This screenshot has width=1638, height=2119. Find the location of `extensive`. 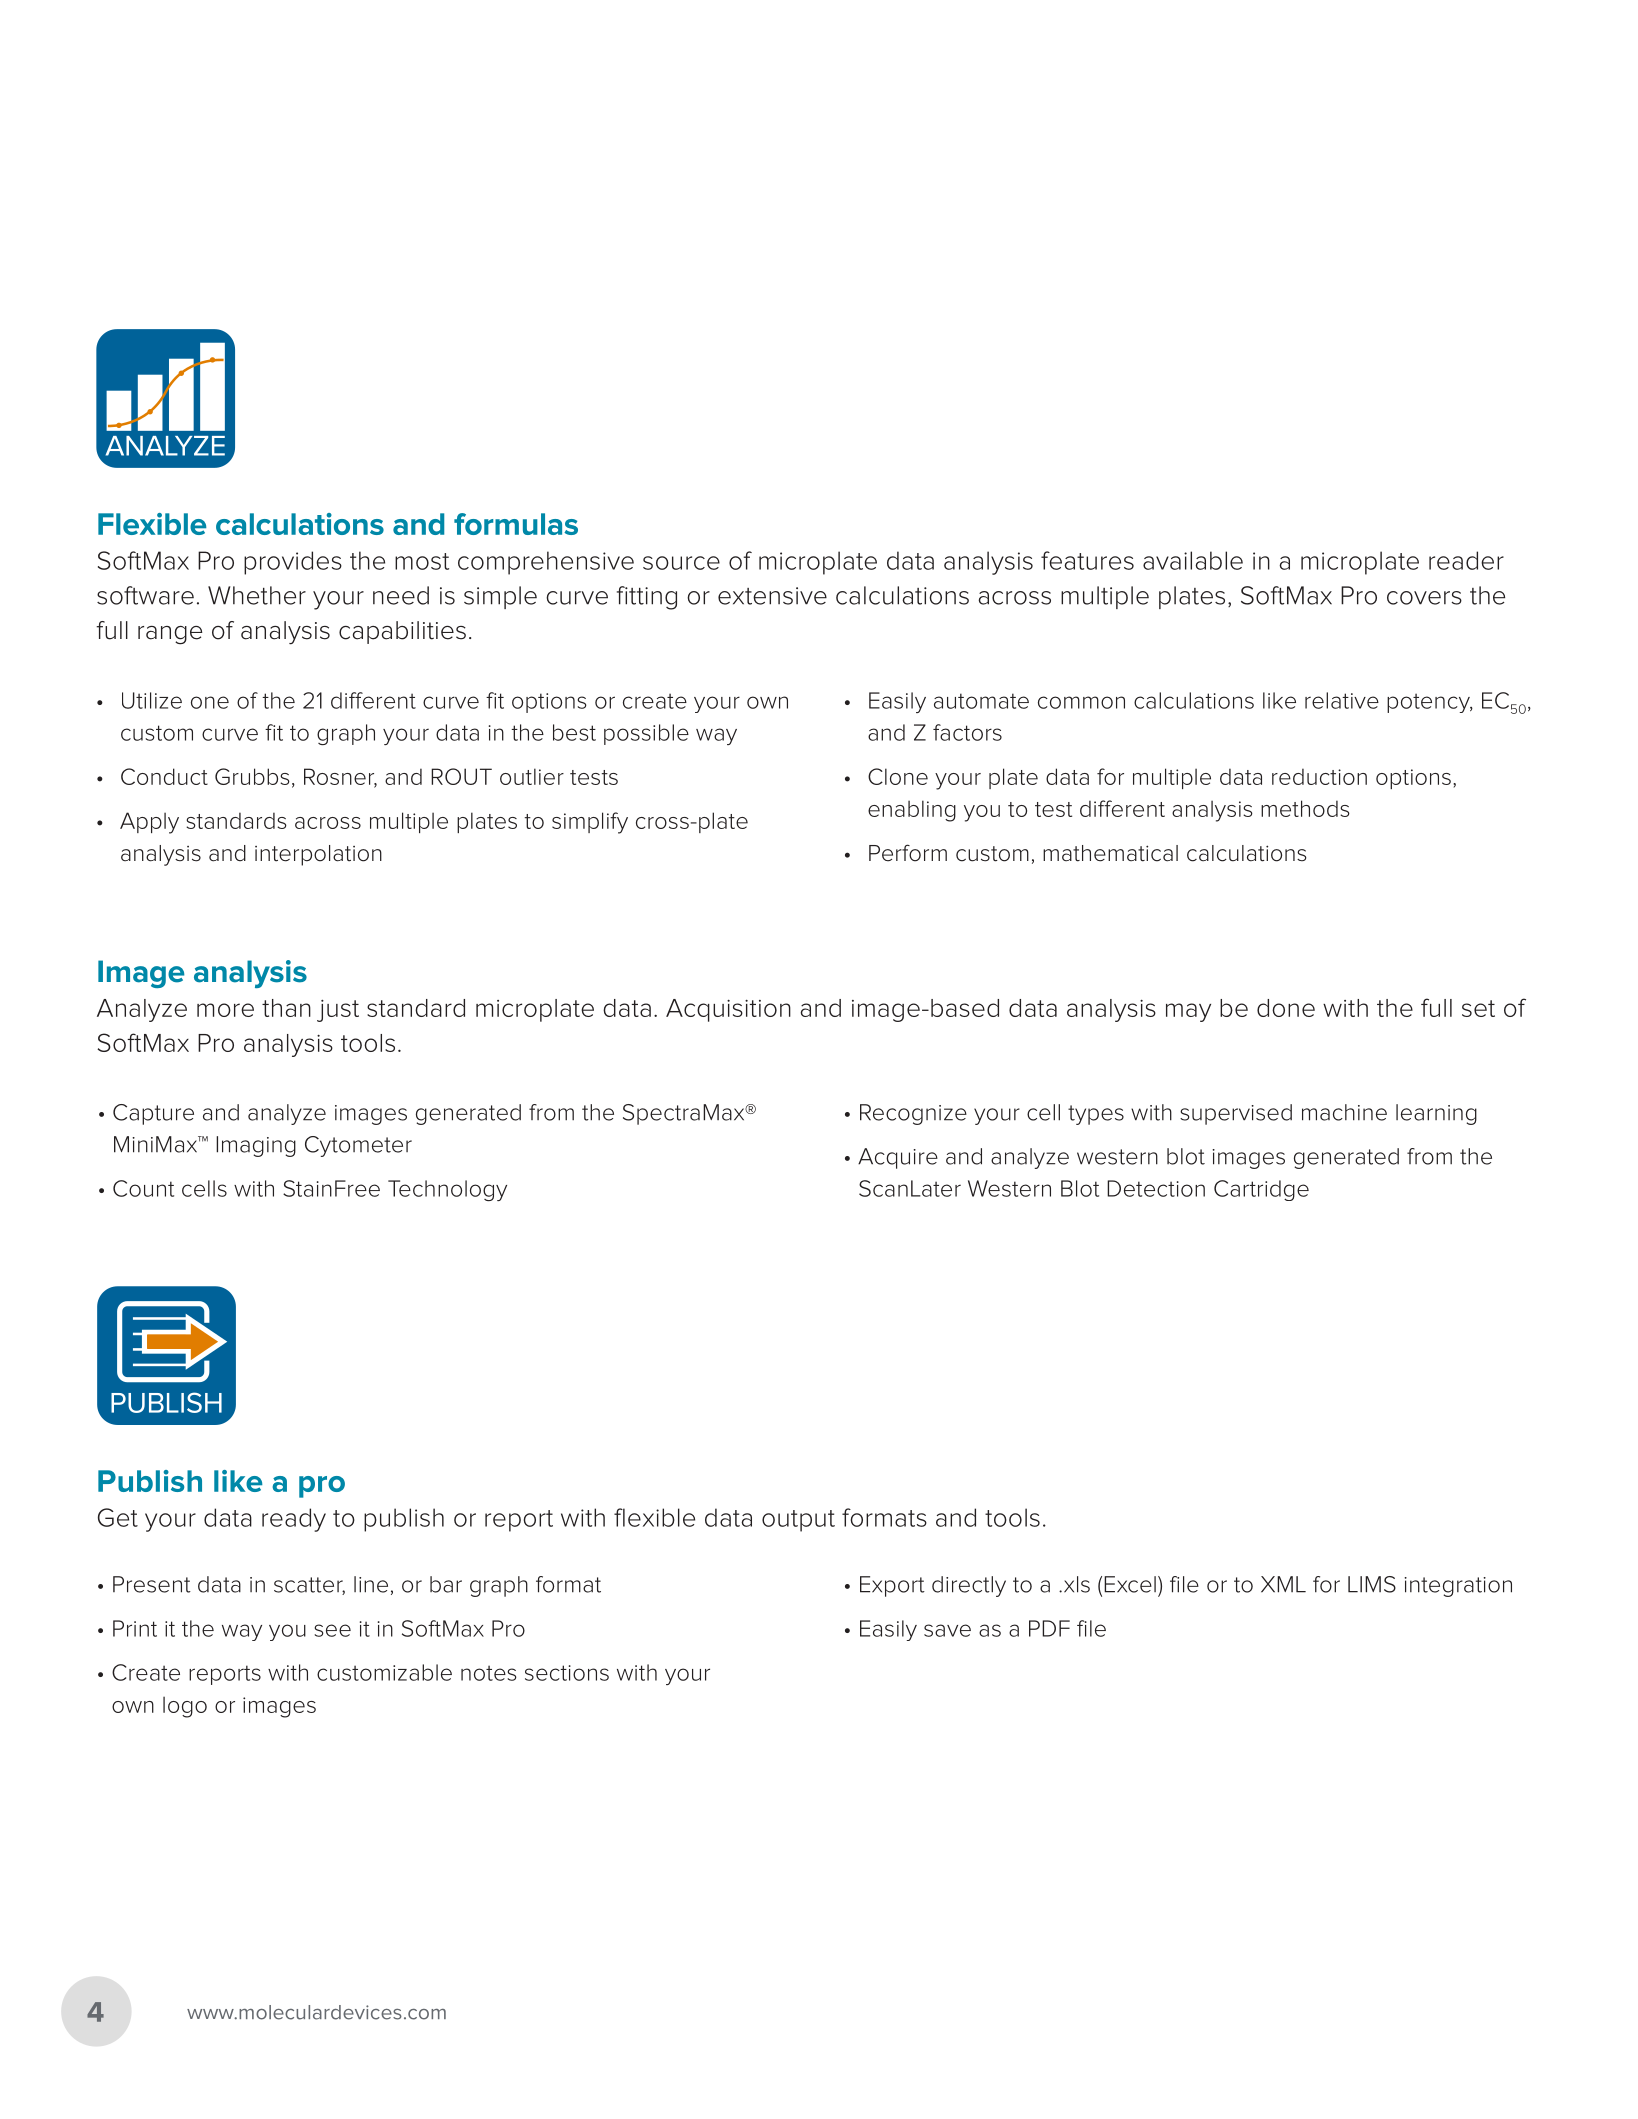

extensive is located at coordinates (772, 596).
